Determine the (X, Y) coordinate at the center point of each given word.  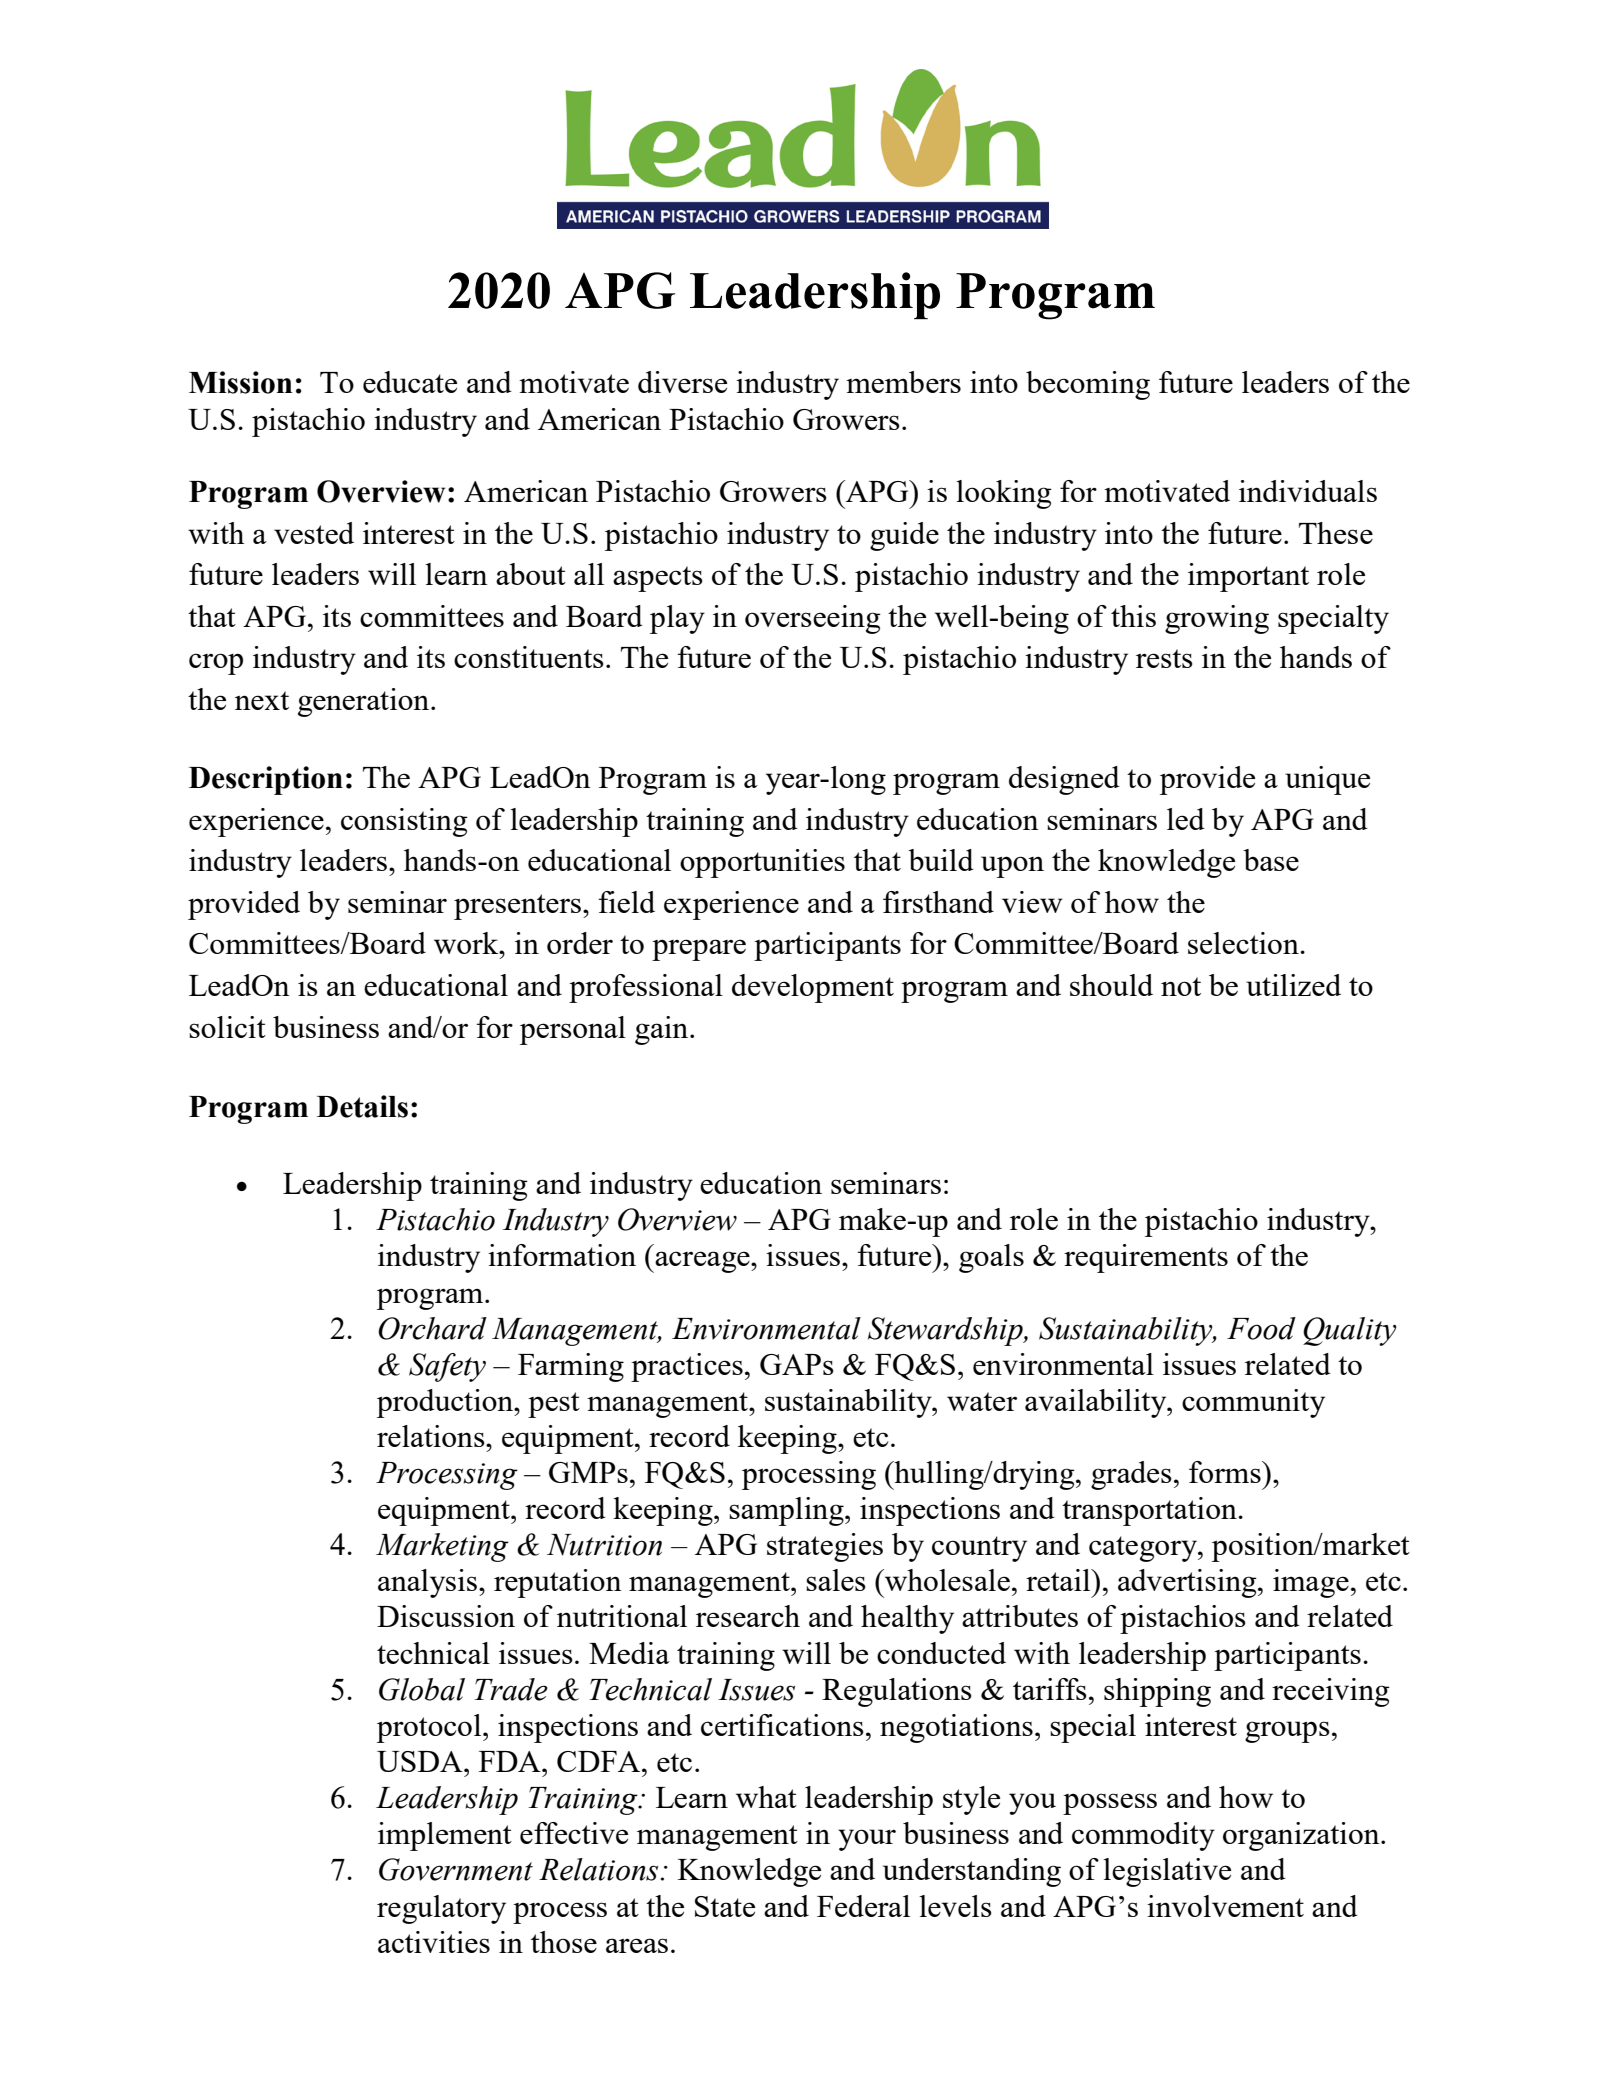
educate (410, 382)
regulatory (441, 1909)
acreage (702, 1262)
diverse (682, 382)
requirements (1146, 1258)
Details (362, 1106)
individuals (1308, 491)
